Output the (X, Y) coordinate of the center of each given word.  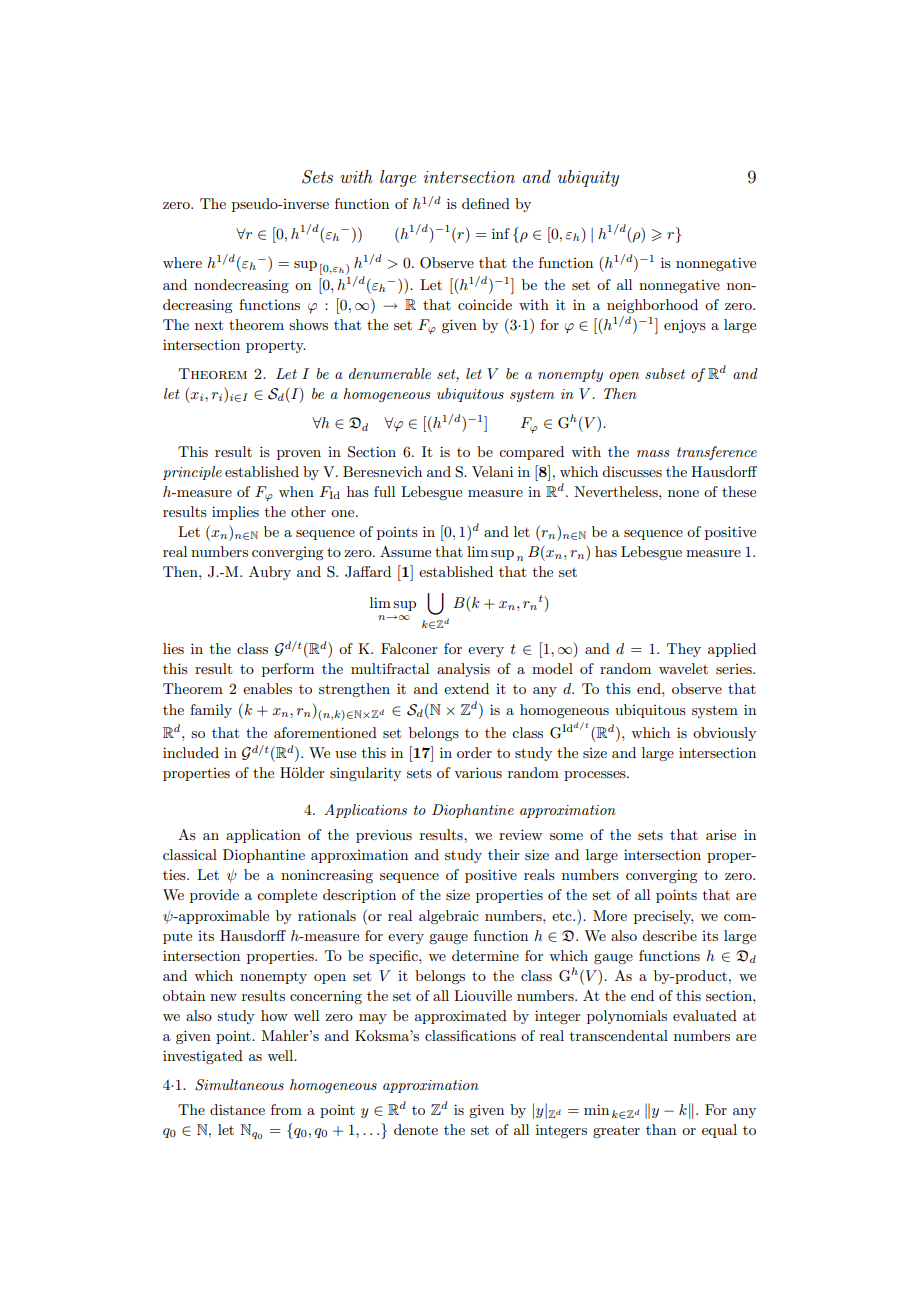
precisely (663, 917)
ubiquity (588, 178)
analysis (463, 670)
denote (416, 1129)
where (182, 262)
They (684, 650)
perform (288, 670)
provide (214, 896)
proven (299, 455)
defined (486, 203)
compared (531, 453)
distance (237, 1109)
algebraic (449, 917)
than (661, 1129)
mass (653, 453)
